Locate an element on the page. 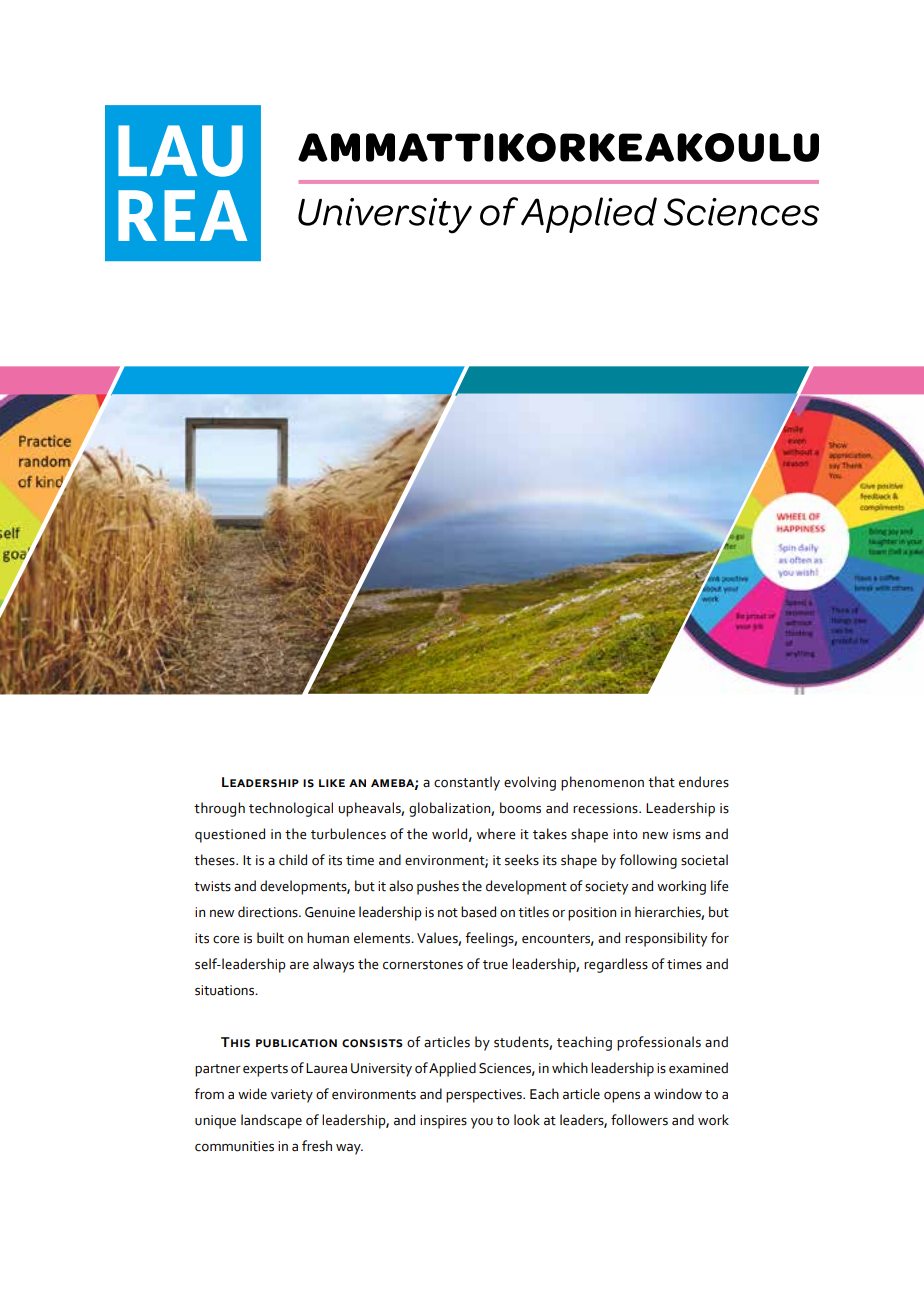 The width and height of the page is (924, 1314). true is located at coordinates (495, 965).
